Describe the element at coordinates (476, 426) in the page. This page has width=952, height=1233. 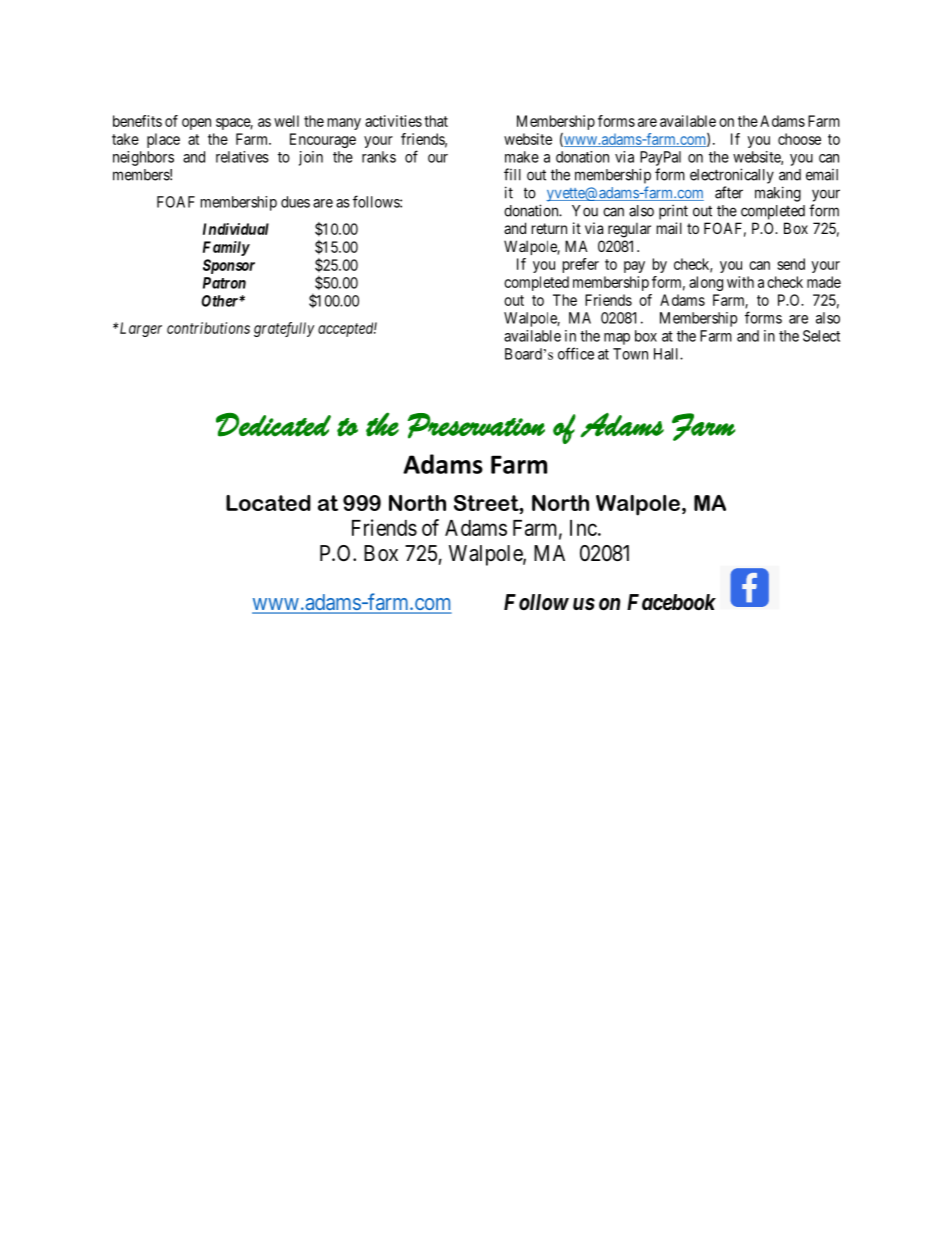
I see `Preservation` at that location.
